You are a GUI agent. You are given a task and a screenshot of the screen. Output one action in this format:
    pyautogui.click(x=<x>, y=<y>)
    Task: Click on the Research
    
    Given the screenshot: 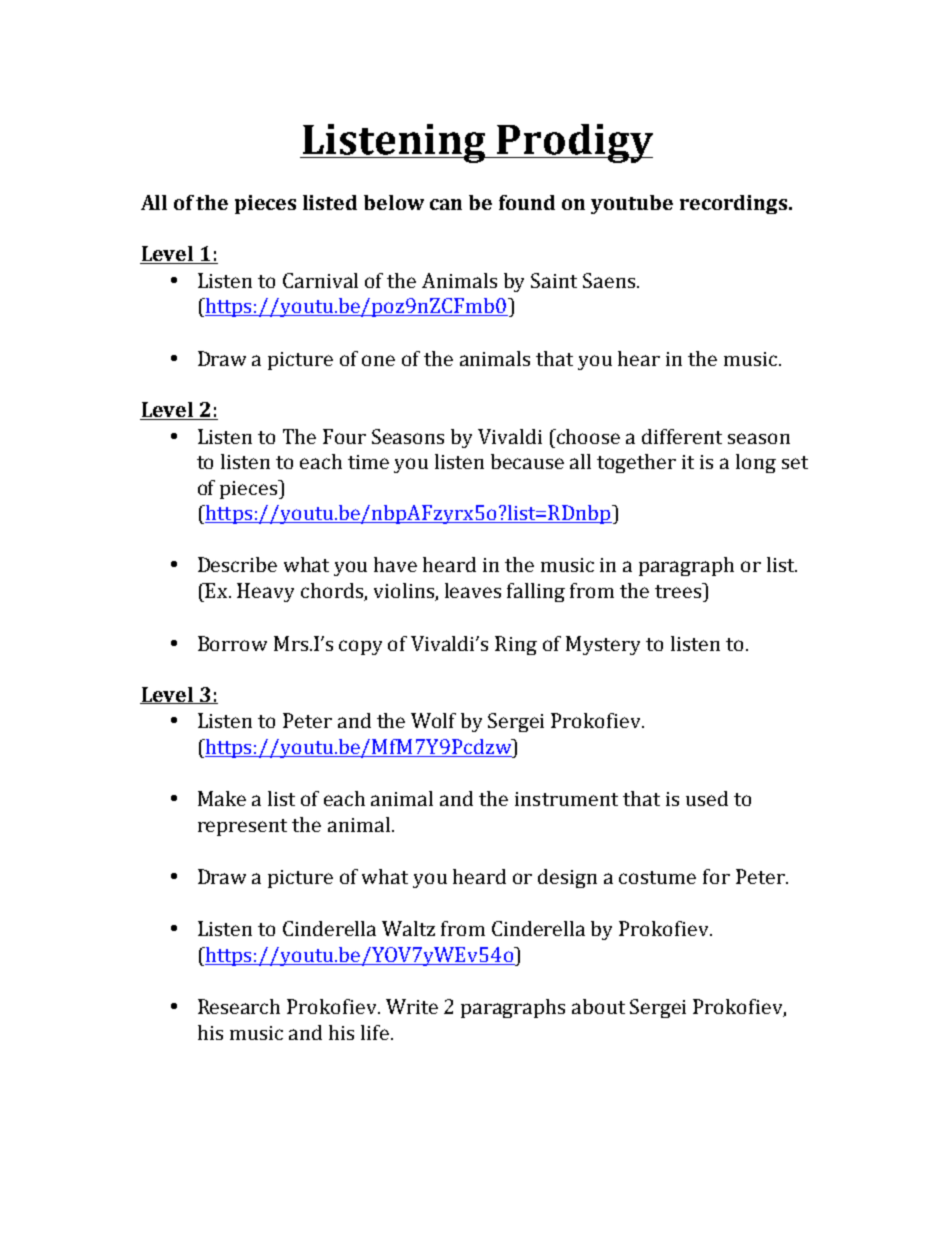 What is the action you would take?
    pyautogui.click(x=239, y=1006)
